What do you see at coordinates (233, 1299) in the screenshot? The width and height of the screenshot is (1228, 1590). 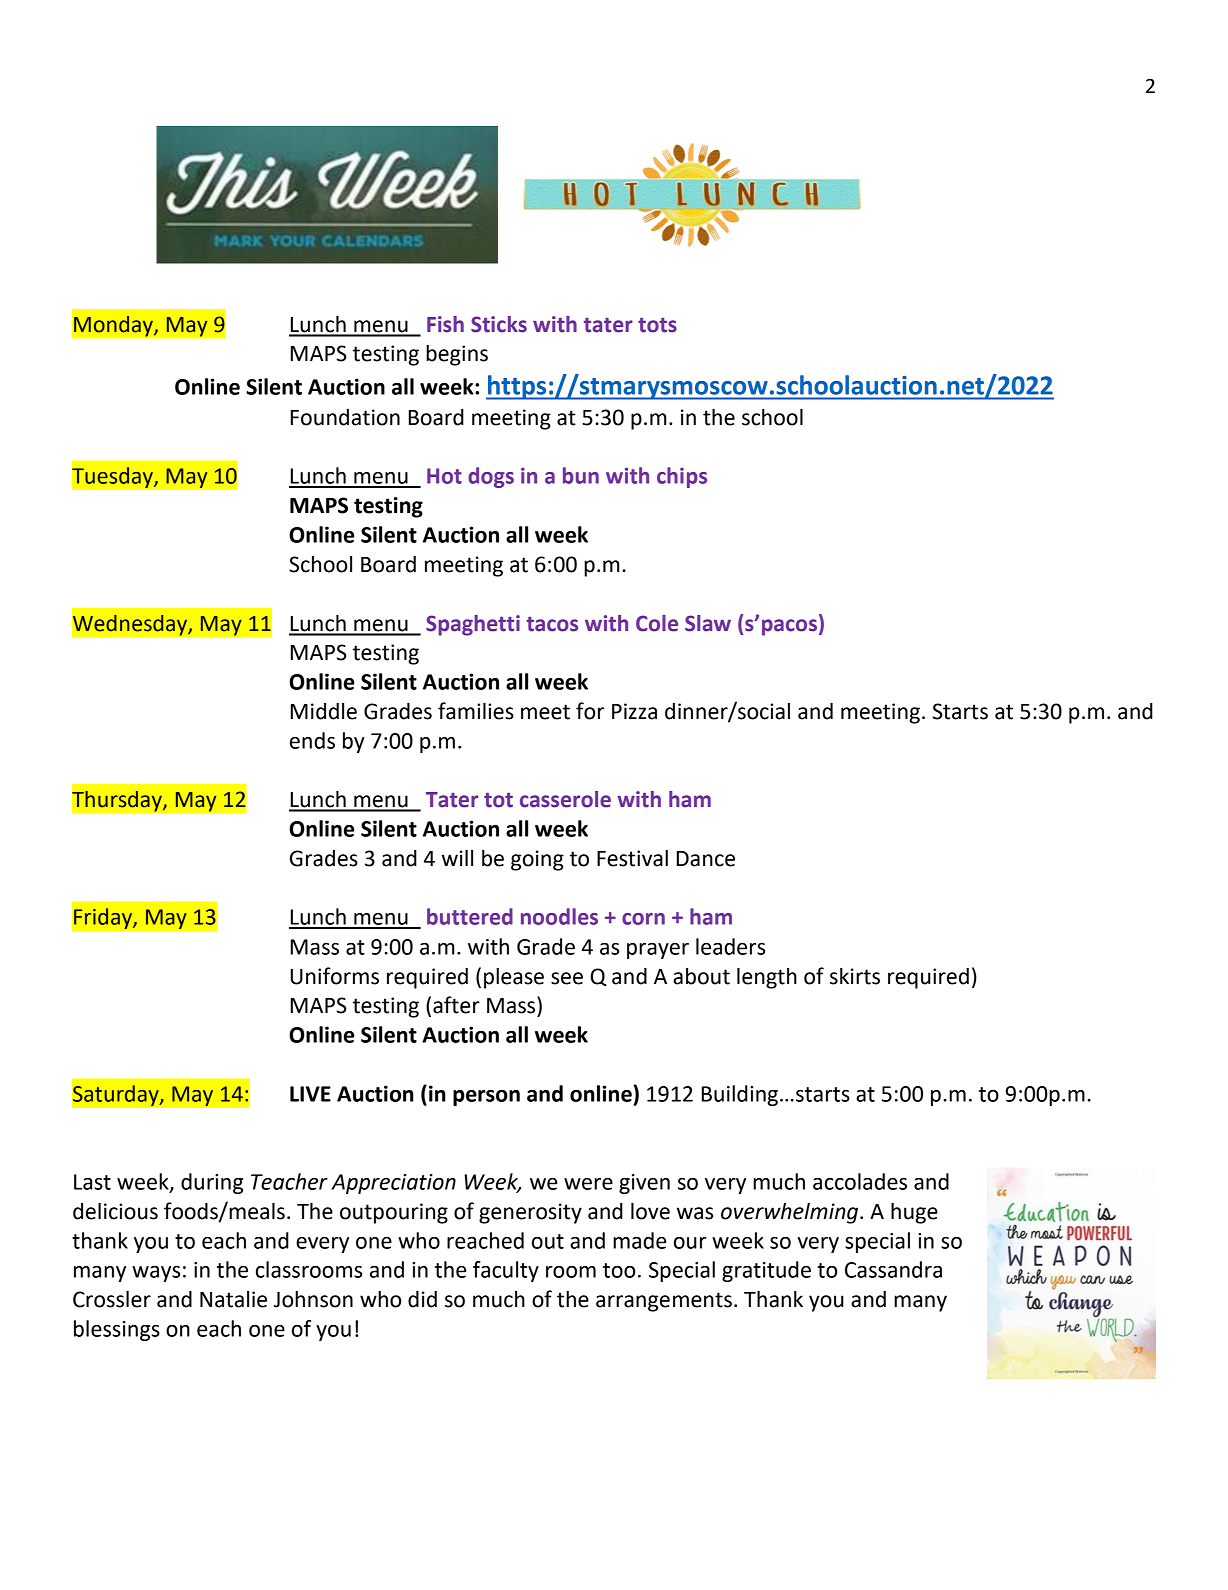 I see `Natalie` at bounding box center [233, 1299].
